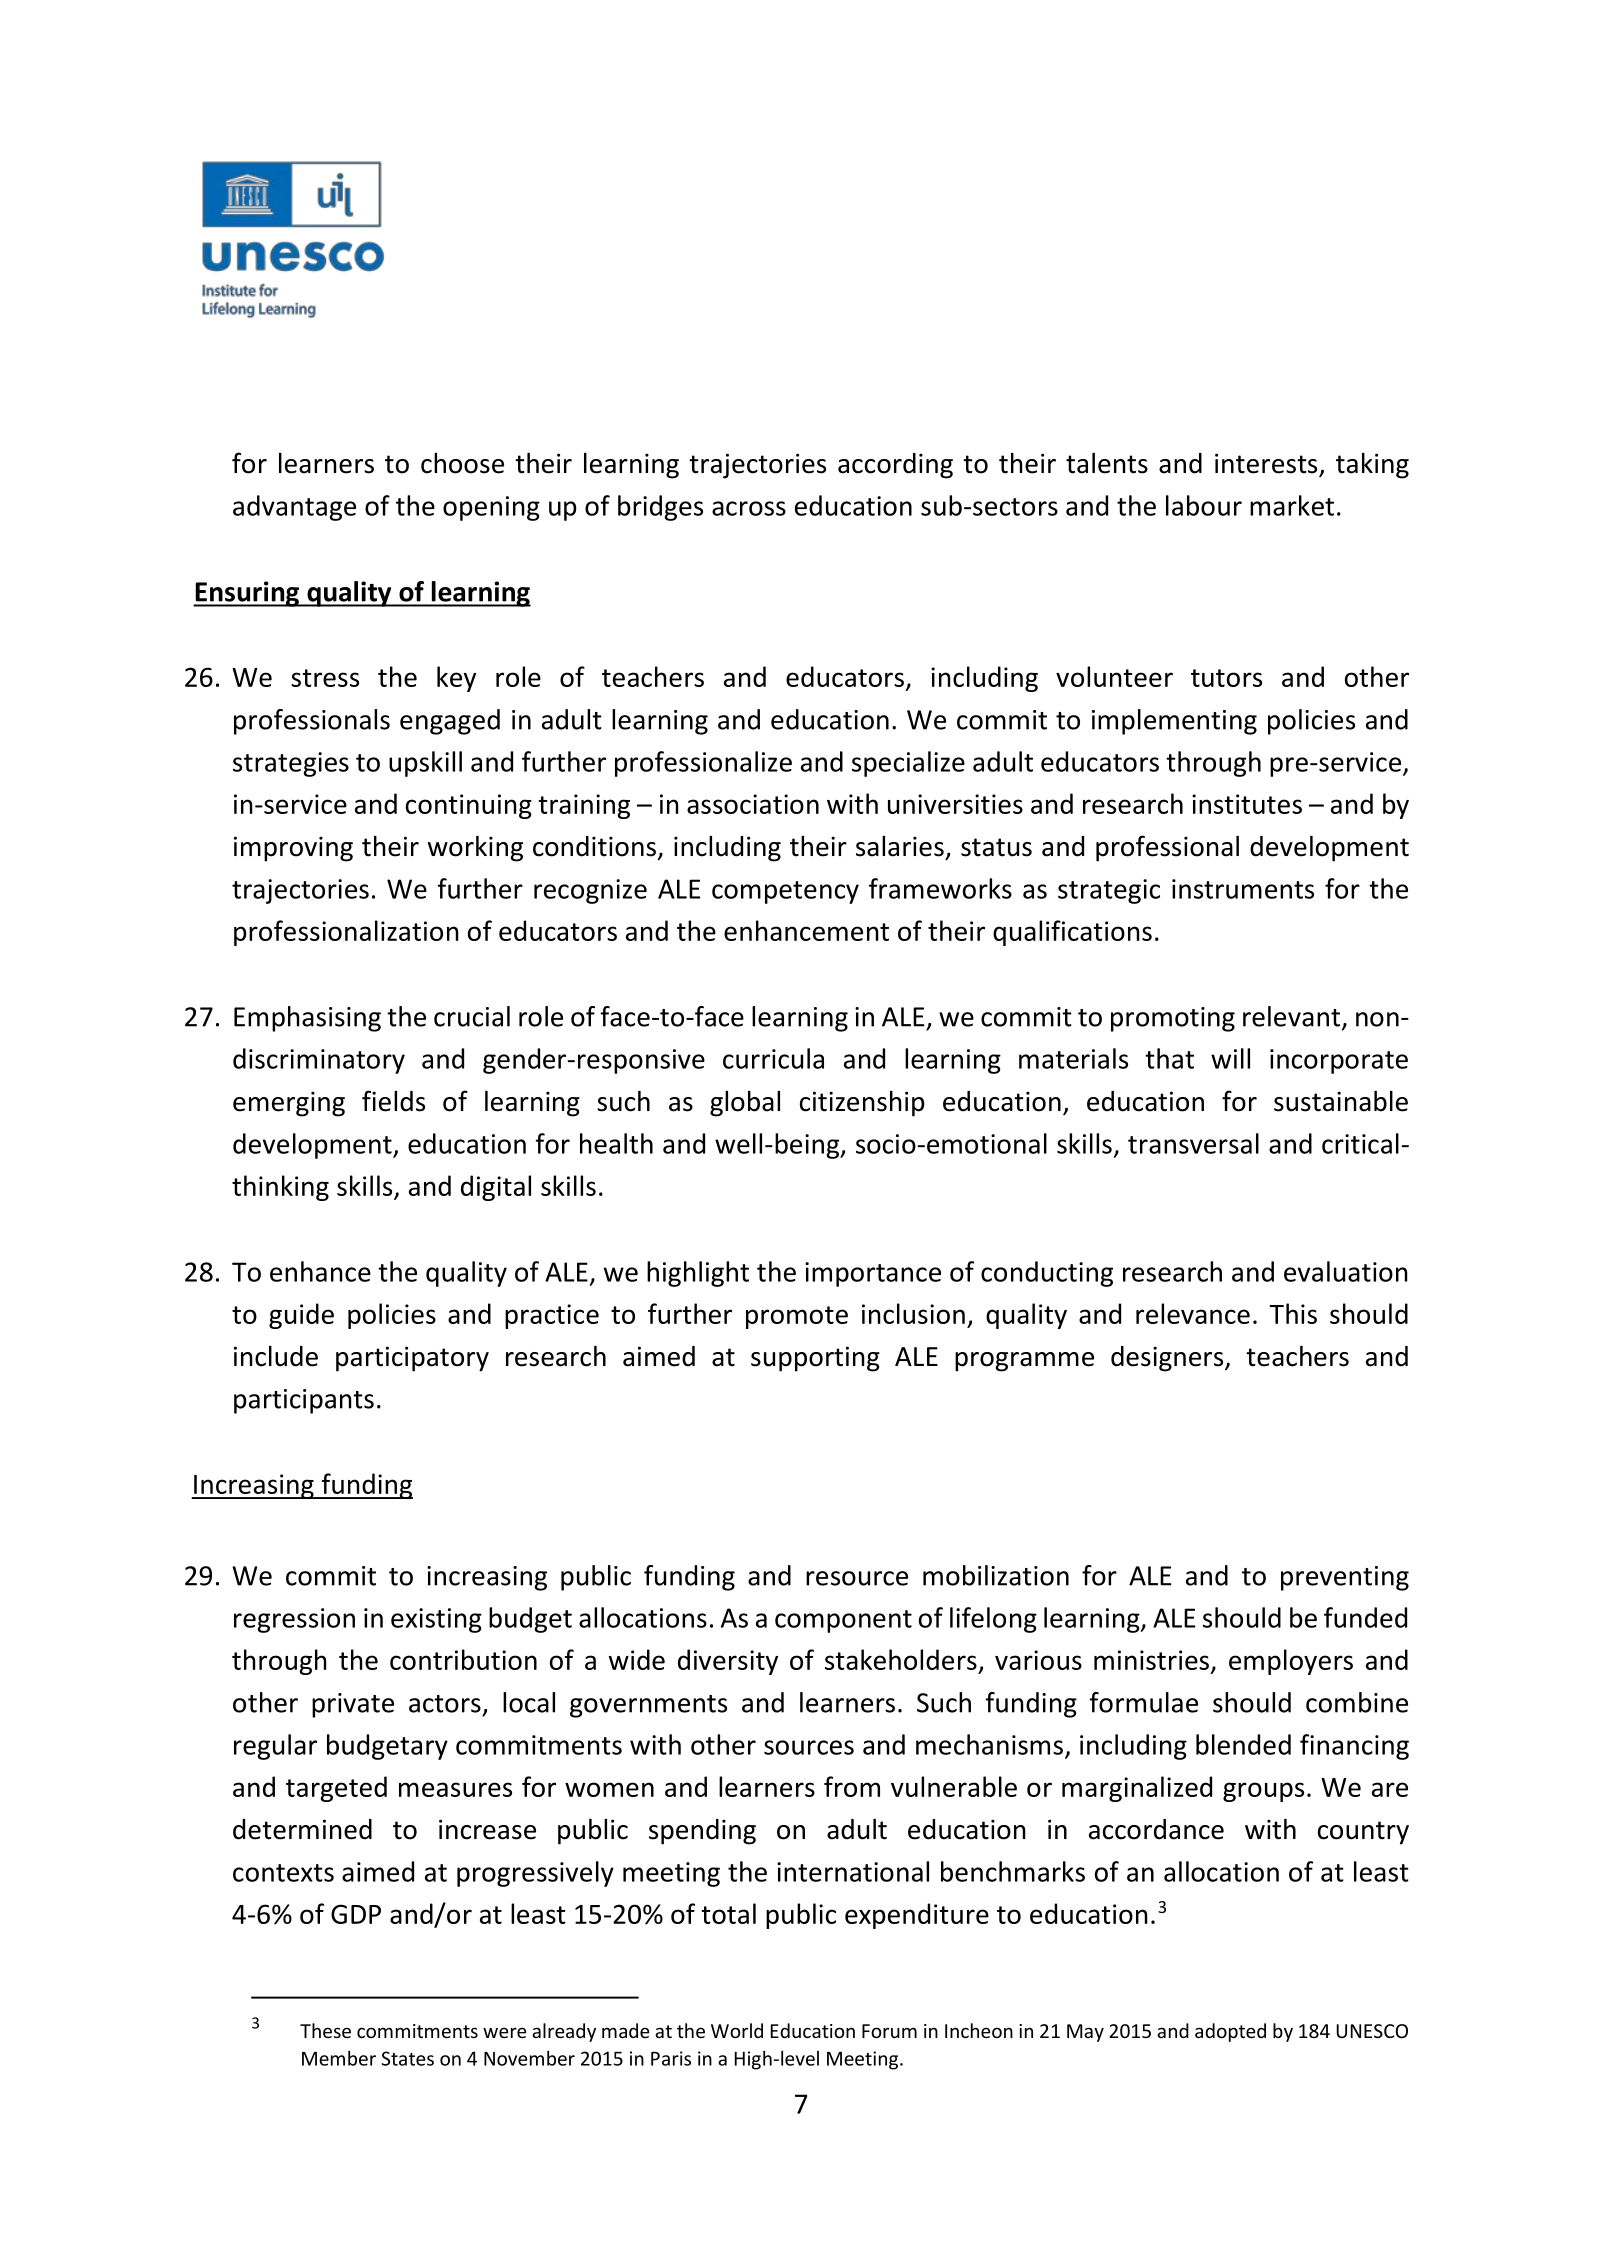 This screenshot has width=1602, height=2265. Describe the element at coordinates (1292, 505) in the screenshot. I see `market` at that location.
